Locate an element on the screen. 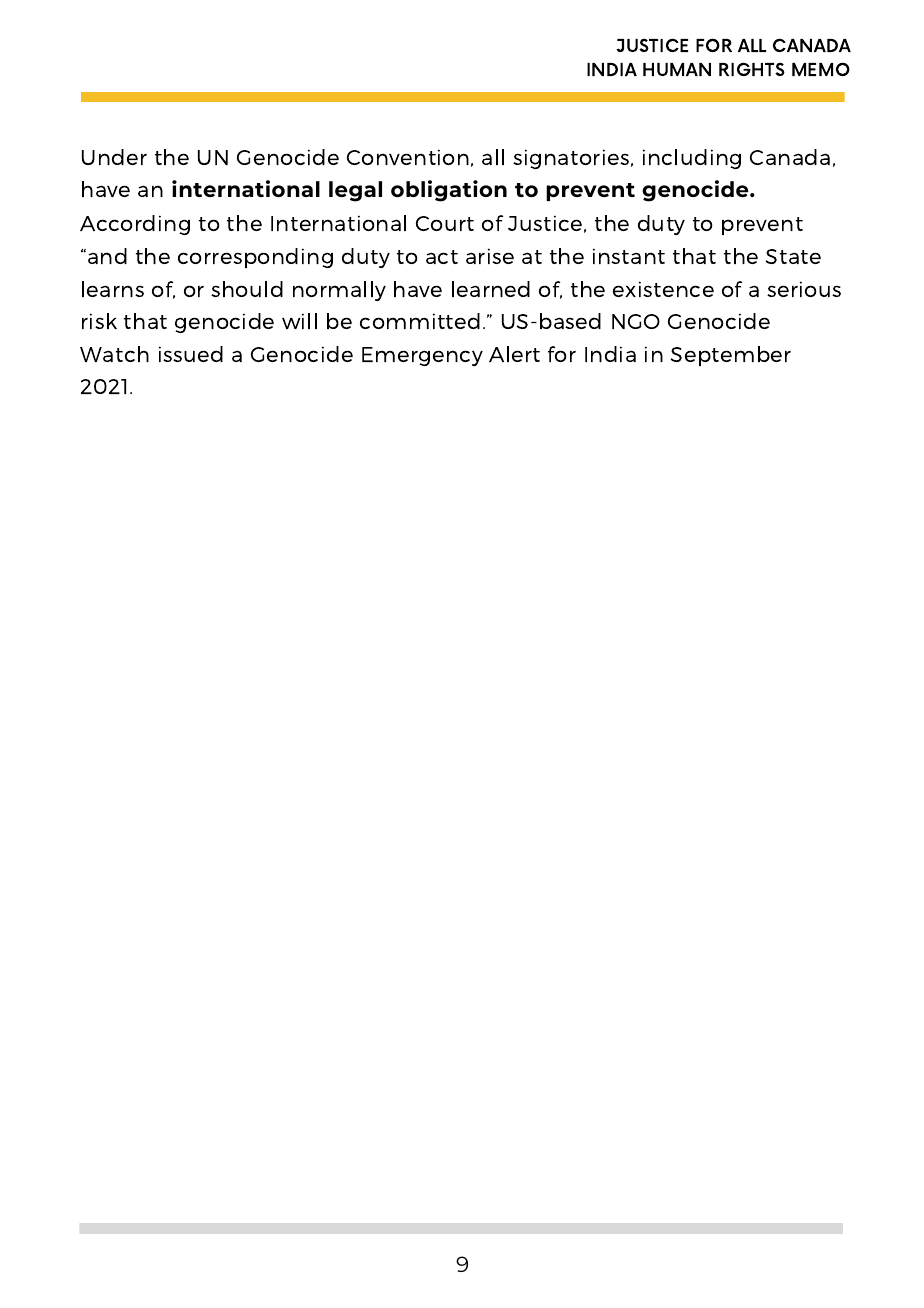  including is located at coordinates (692, 159).
